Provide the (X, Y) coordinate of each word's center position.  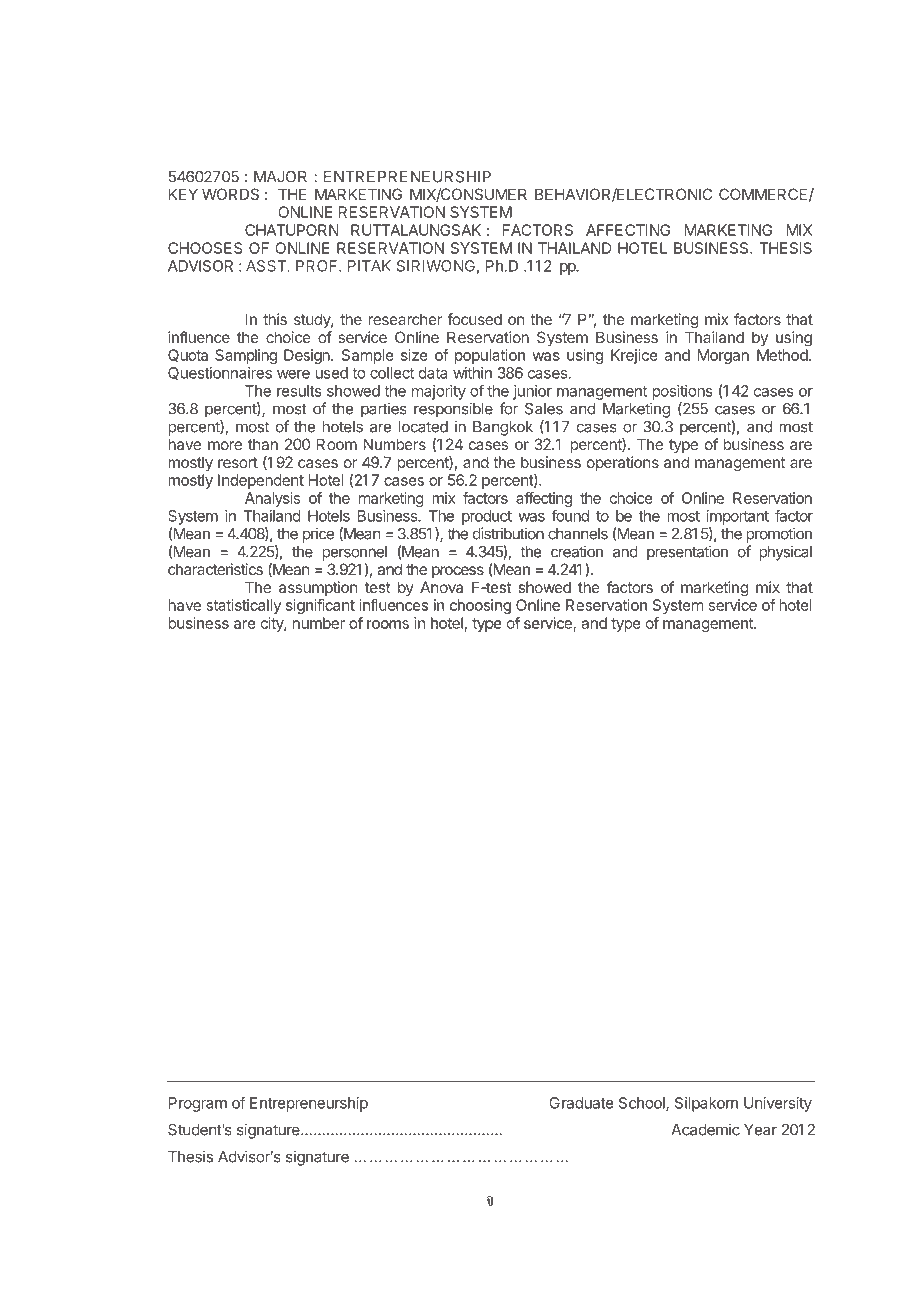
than (263, 444)
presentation (687, 553)
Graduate (581, 1103)
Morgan (723, 356)
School (643, 1104)
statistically (243, 606)
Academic (705, 1129)
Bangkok (503, 428)
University (778, 1104)
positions (682, 392)
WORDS (230, 194)
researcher (405, 319)
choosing (480, 606)
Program (198, 1104)
